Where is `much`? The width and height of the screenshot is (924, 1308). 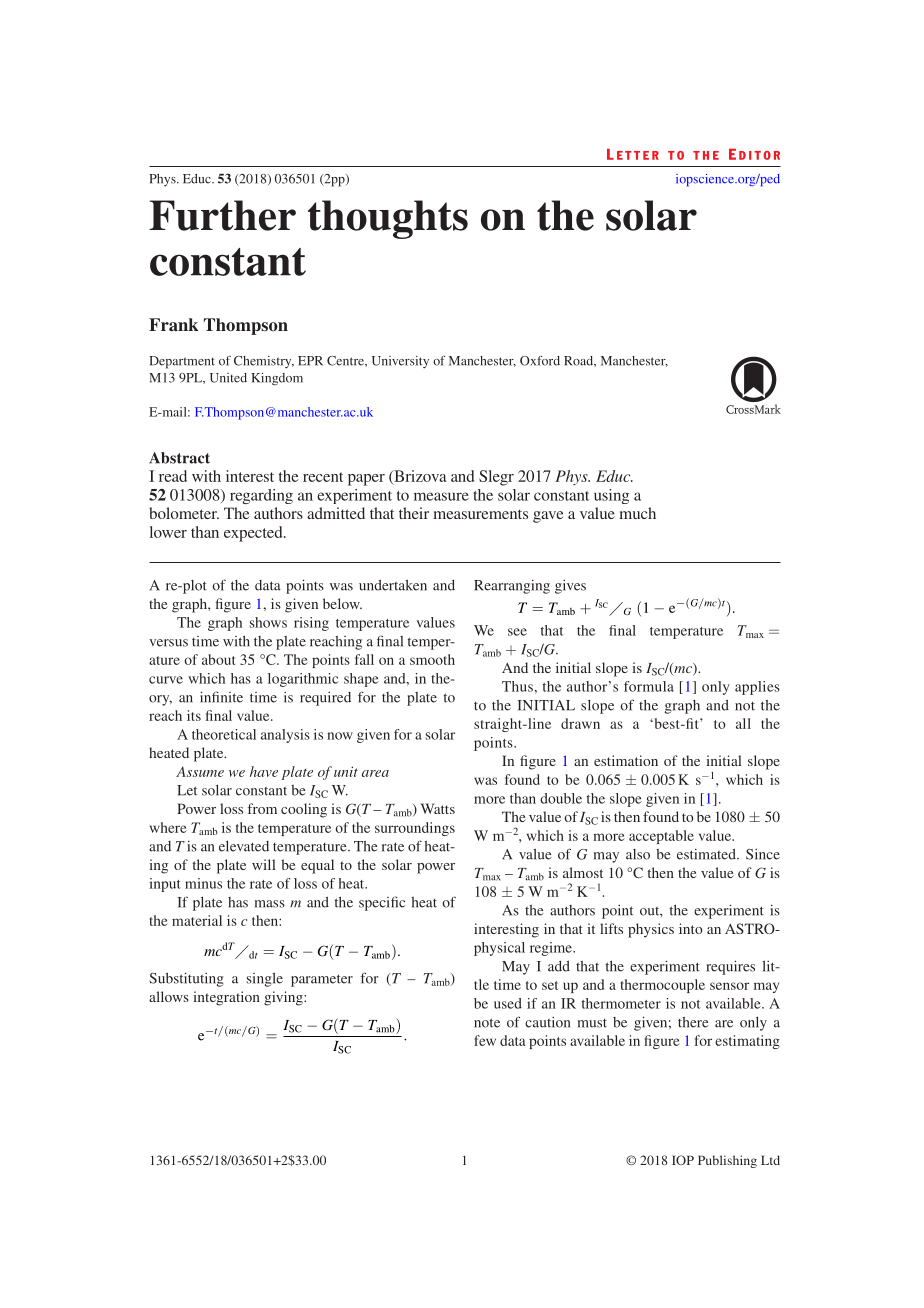 much is located at coordinates (637, 513).
